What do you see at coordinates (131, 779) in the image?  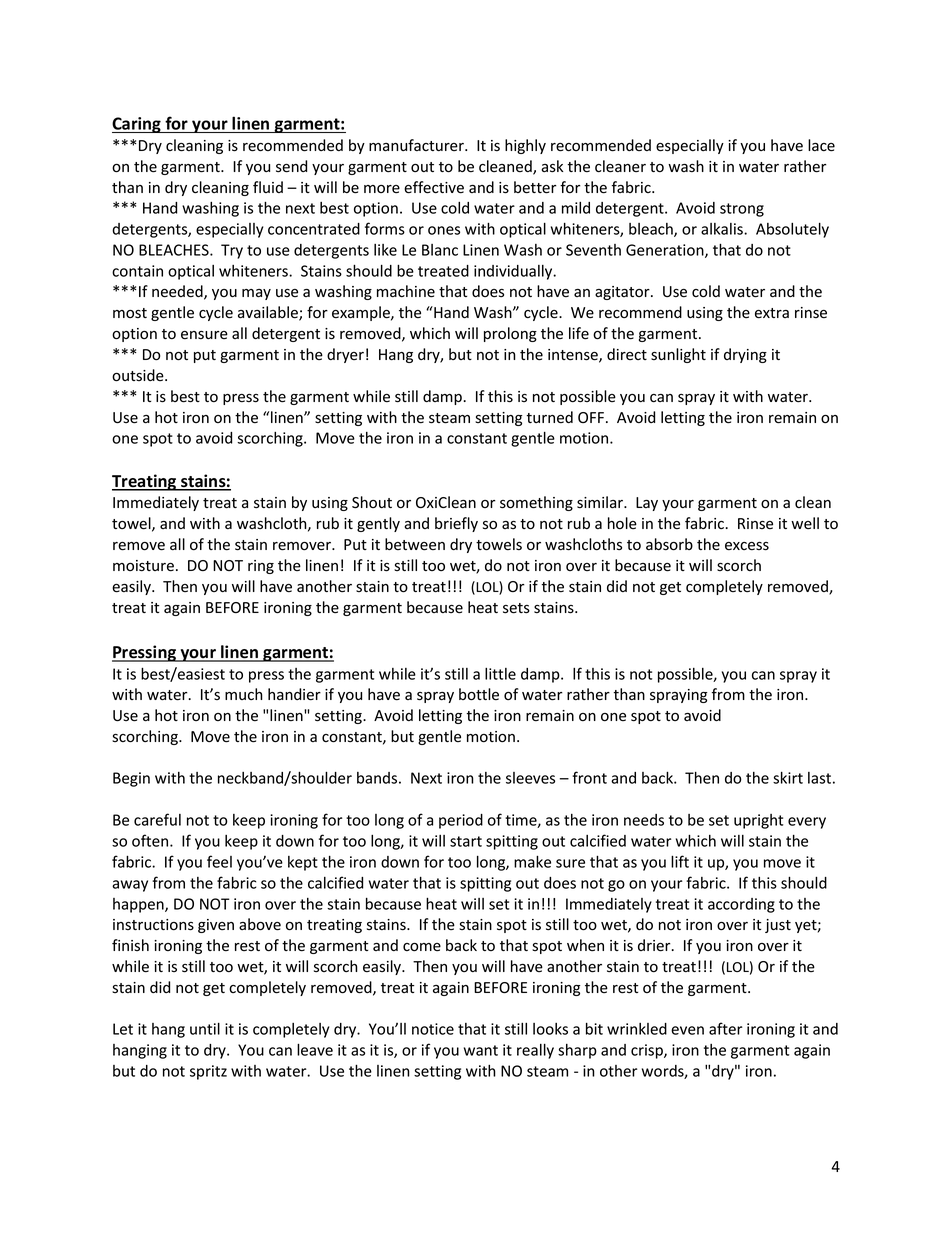 I see `Begin` at bounding box center [131, 779].
